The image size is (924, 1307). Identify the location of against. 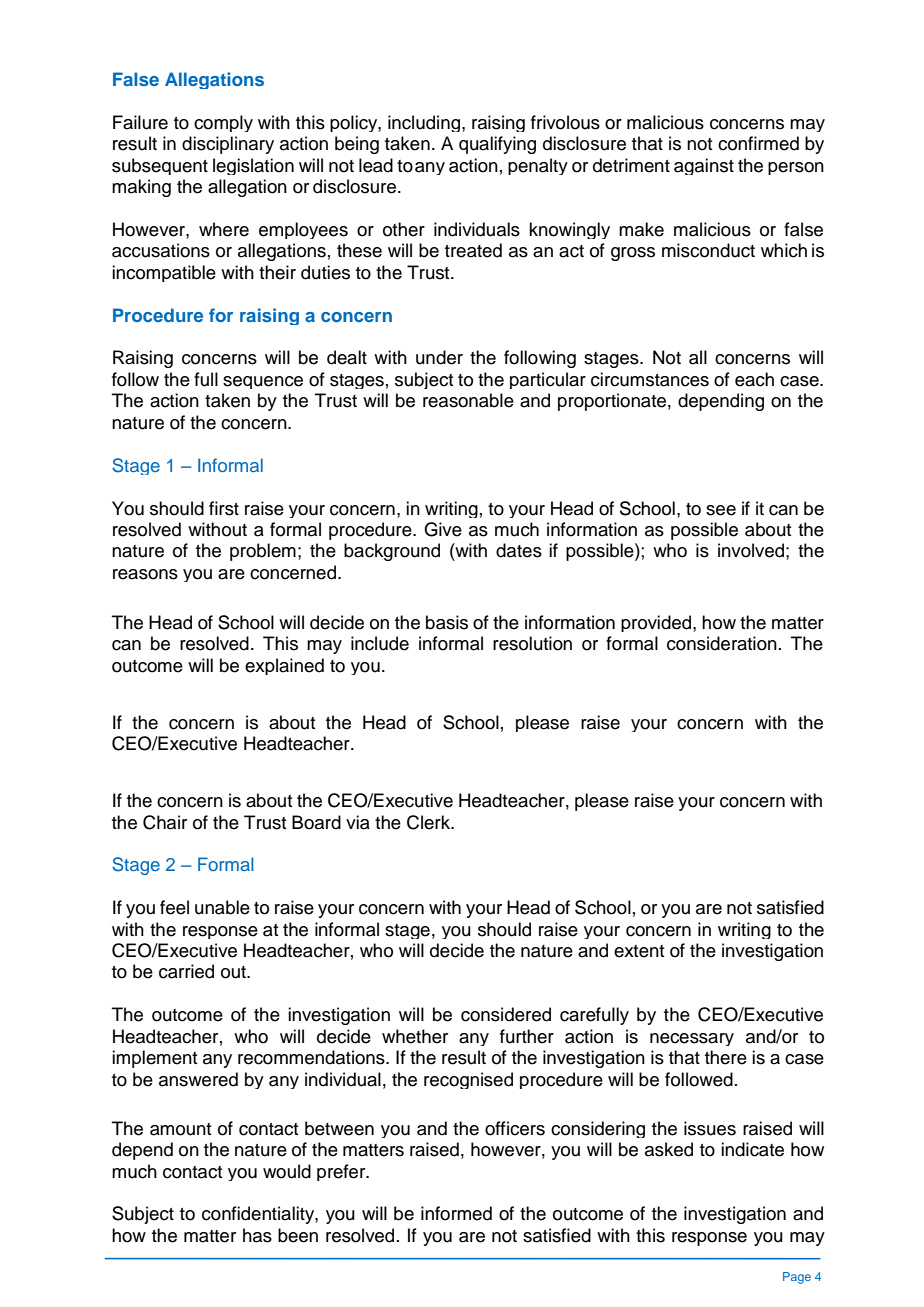
(704, 166).
